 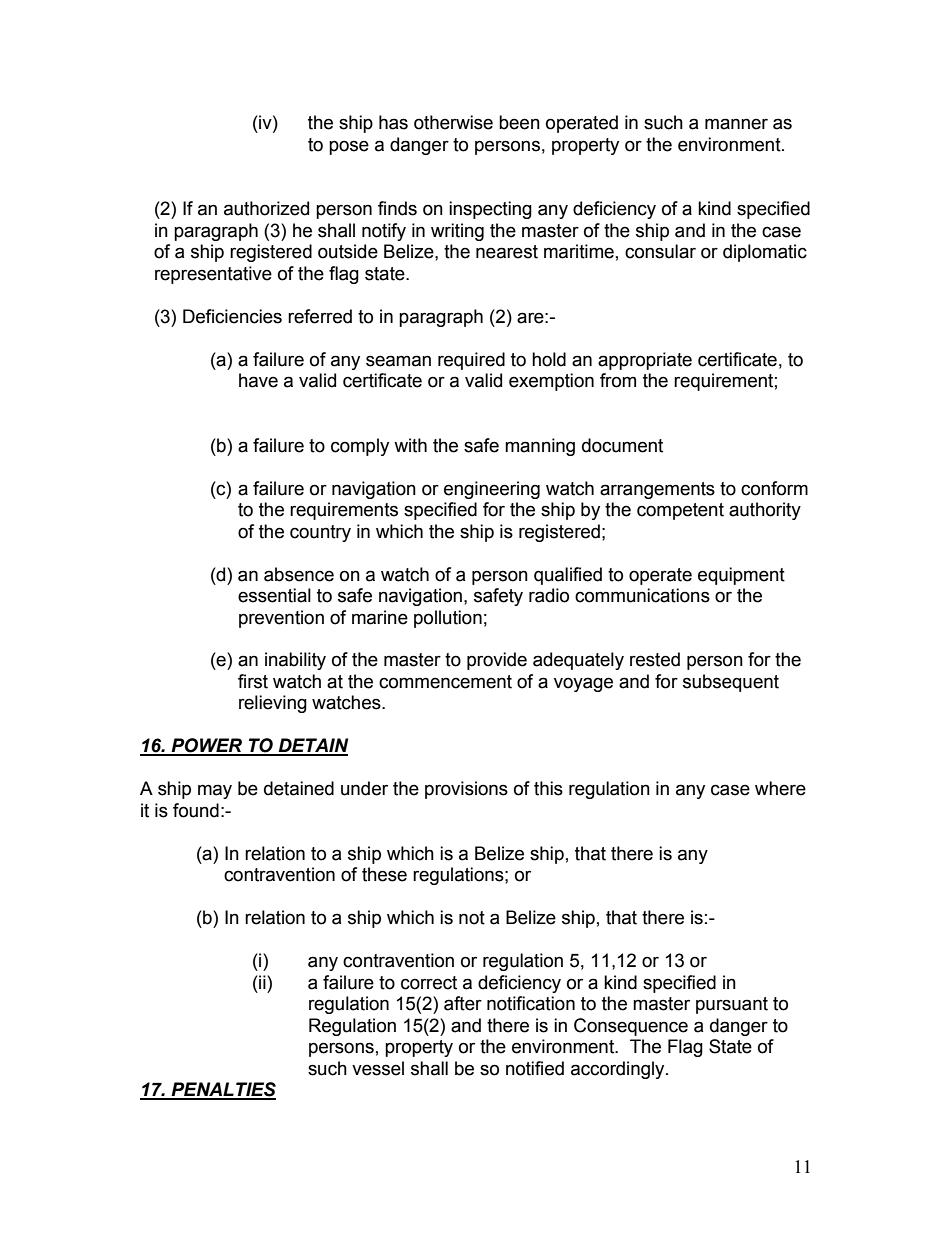 I want to click on comply, so click(x=360, y=447).
